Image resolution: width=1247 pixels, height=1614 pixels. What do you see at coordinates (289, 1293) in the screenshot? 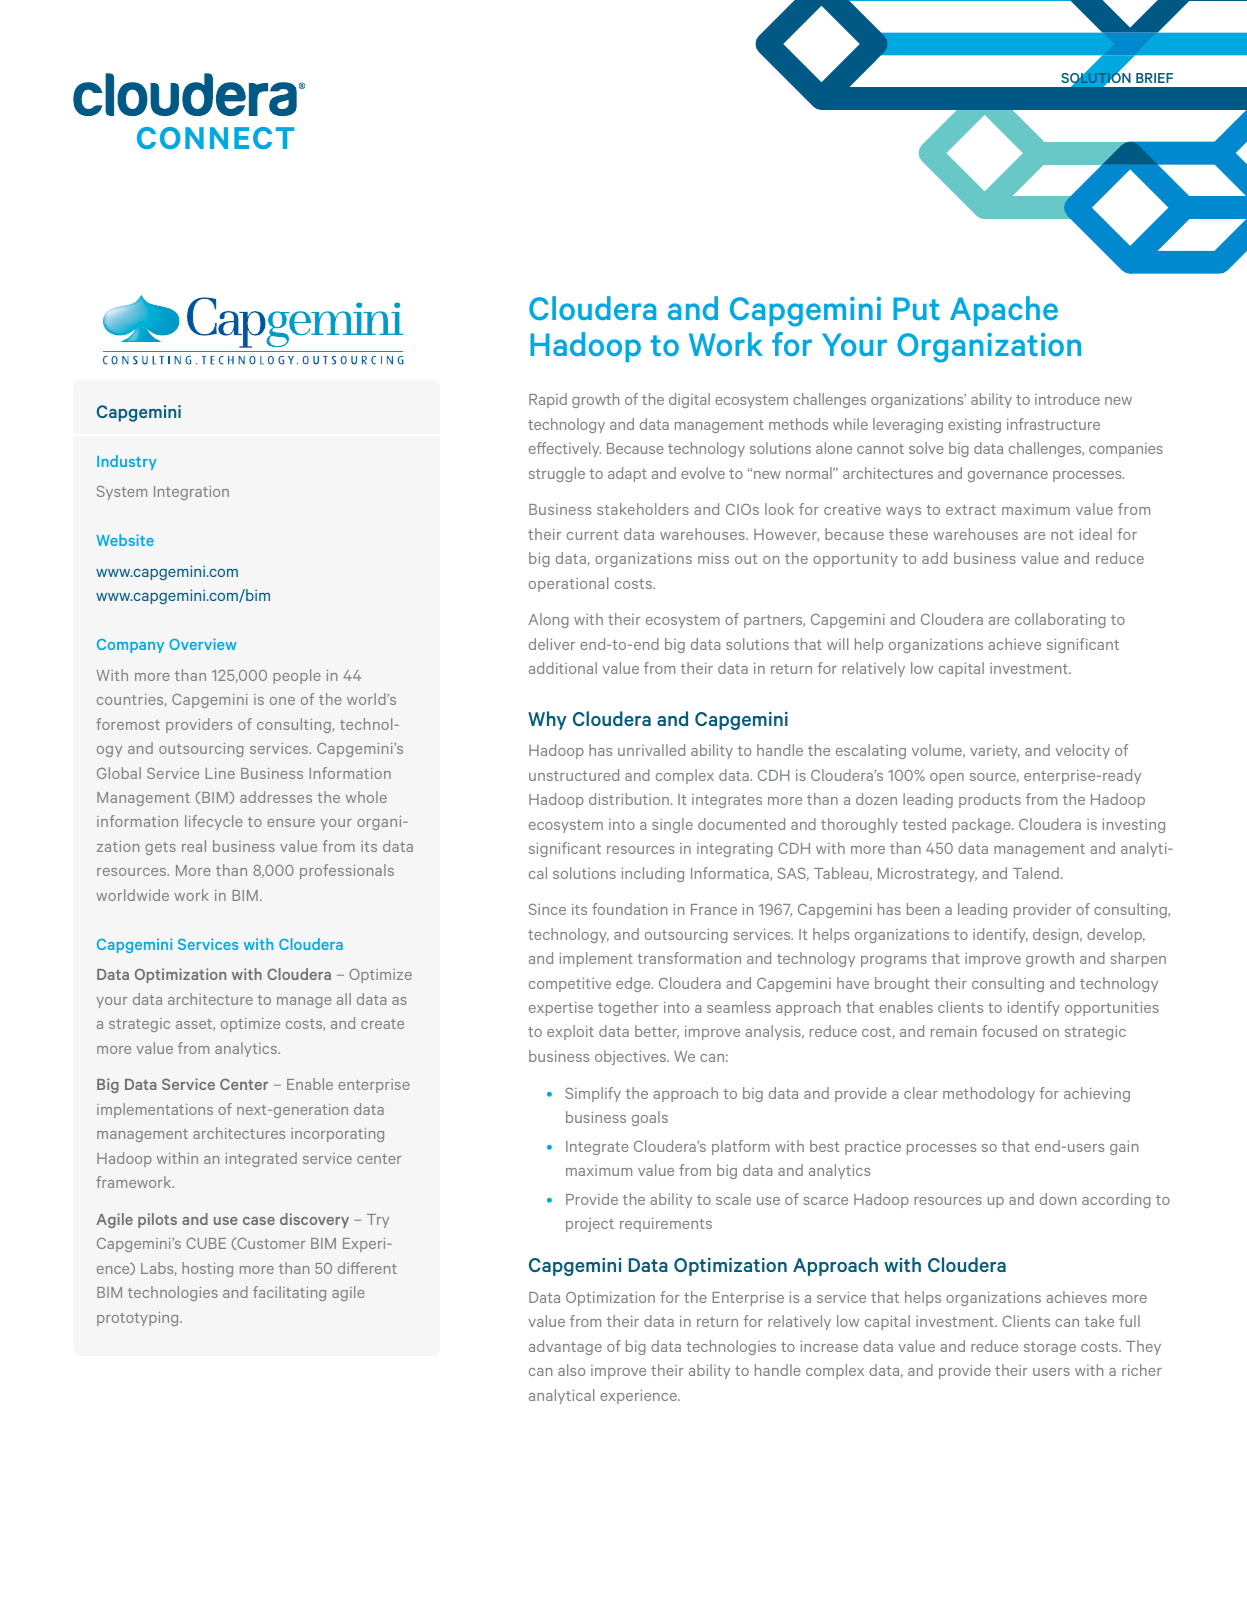
I see `facilitating` at bounding box center [289, 1293].
